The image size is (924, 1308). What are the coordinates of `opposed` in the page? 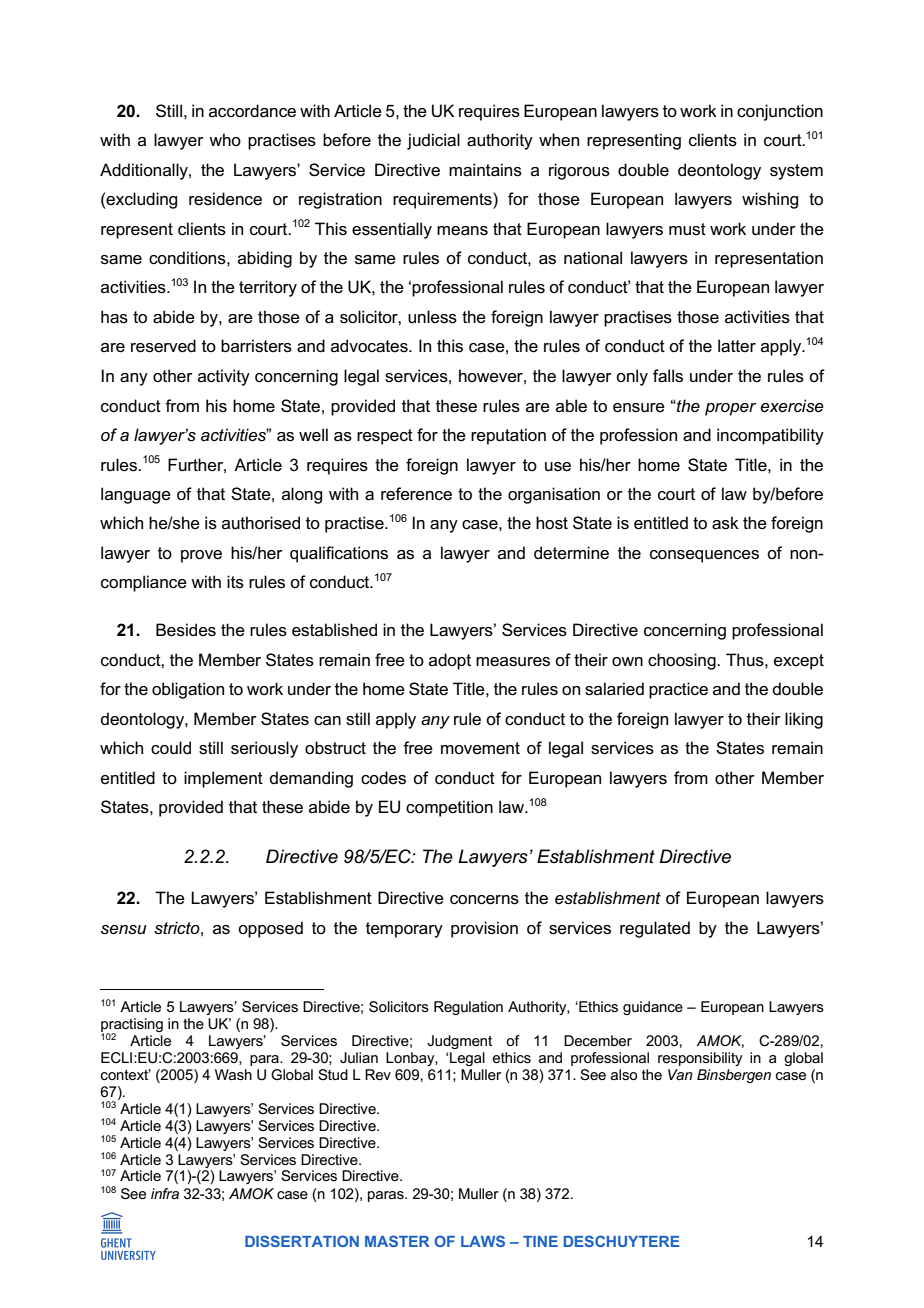 It's located at (270, 929).
